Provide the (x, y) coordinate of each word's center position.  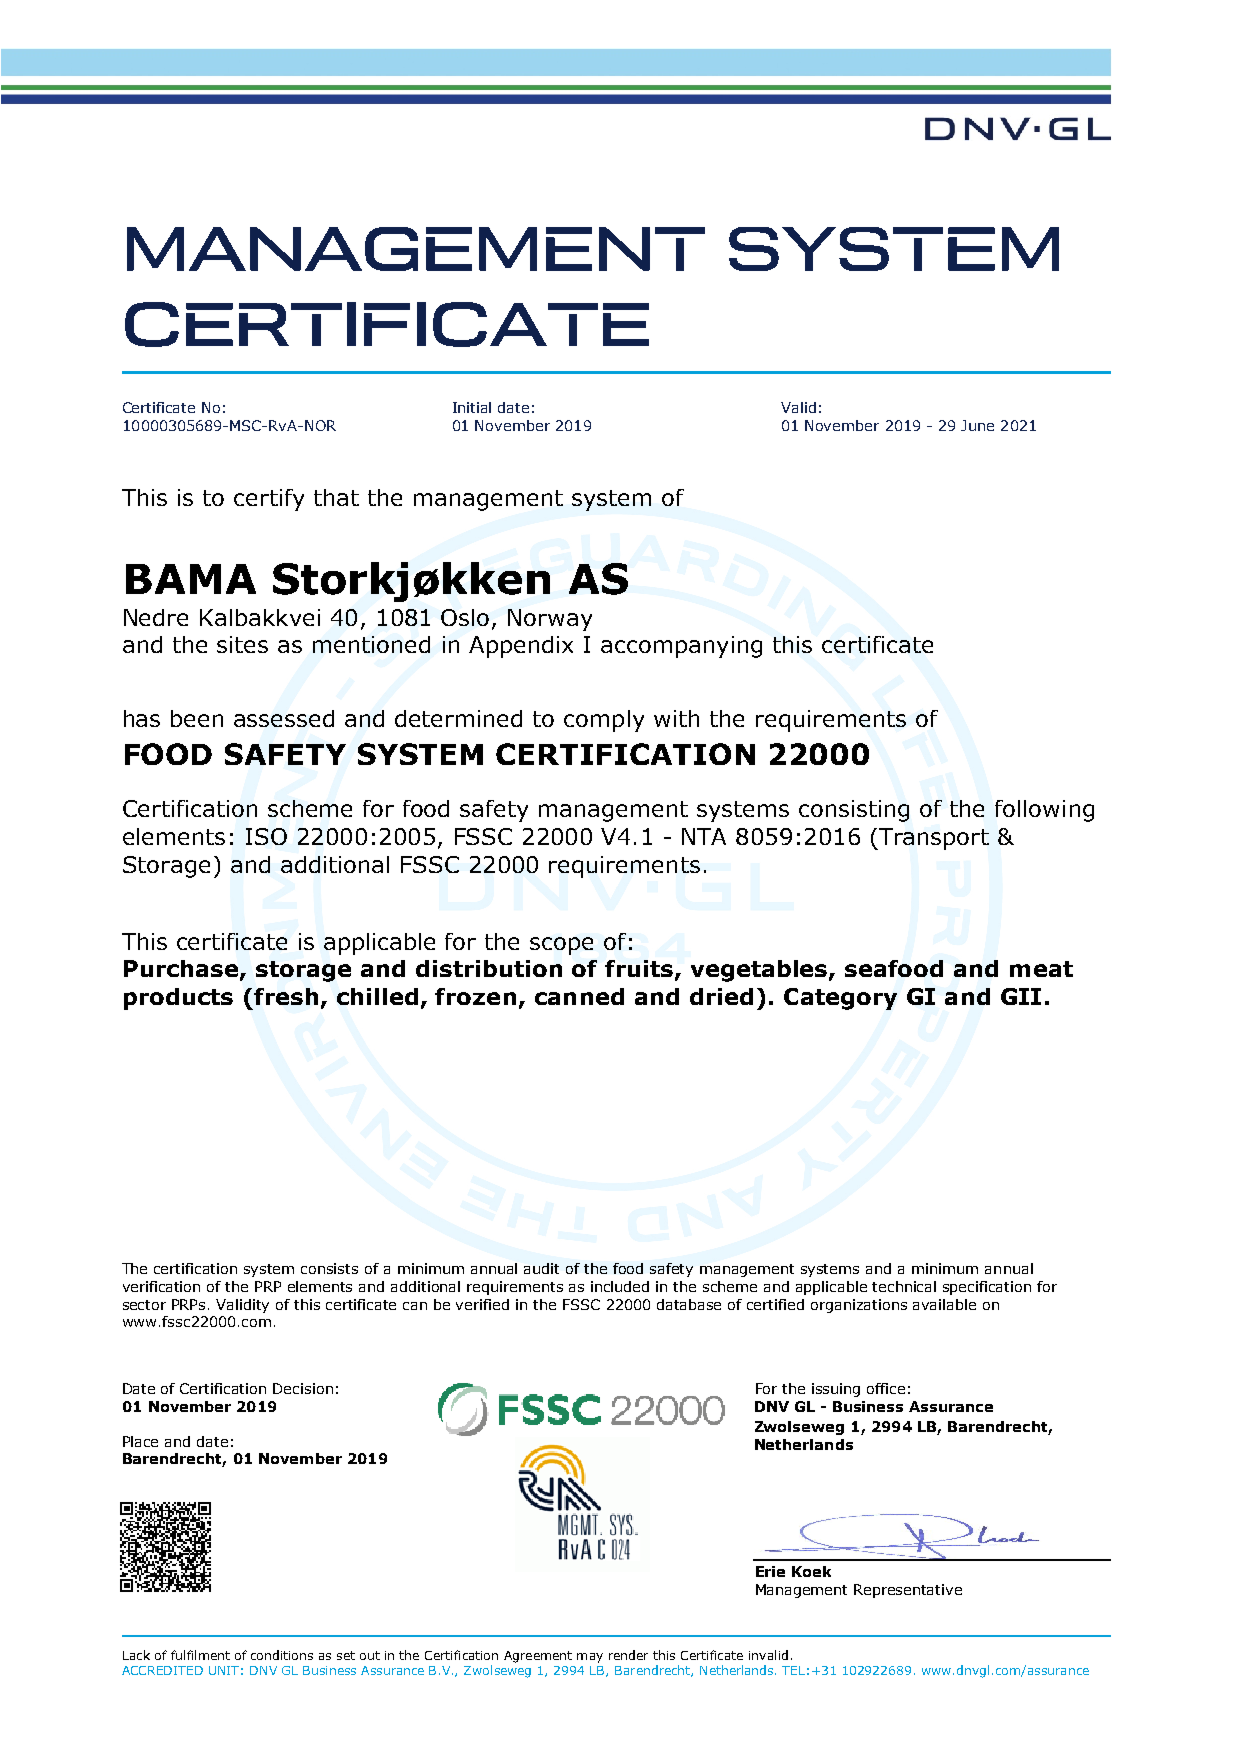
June (977, 425)
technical (904, 1286)
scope (561, 946)
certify (269, 500)
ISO (266, 836)
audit (541, 1268)
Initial (472, 407)
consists (329, 1268)
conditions (282, 1655)
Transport (933, 839)
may (590, 1658)
